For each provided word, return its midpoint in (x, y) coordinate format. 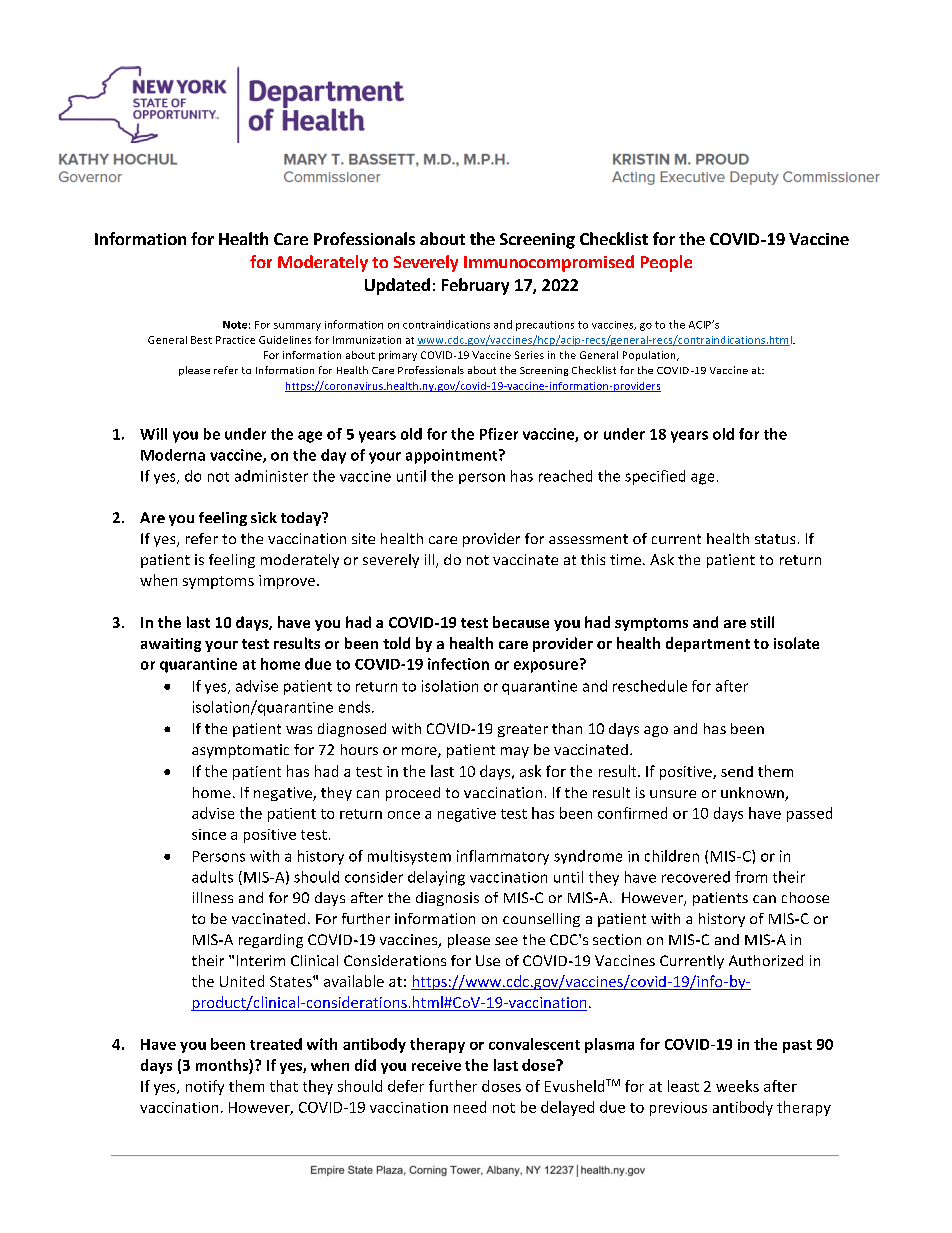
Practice (235, 340)
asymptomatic (240, 751)
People (666, 263)
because (521, 622)
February (475, 286)
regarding (271, 941)
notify (205, 1087)
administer (271, 476)
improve (287, 582)
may (515, 752)
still (762, 622)
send (737, 771)
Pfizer (499, 434)
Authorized (766, 960)
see (506, 941)
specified (655, 477)
